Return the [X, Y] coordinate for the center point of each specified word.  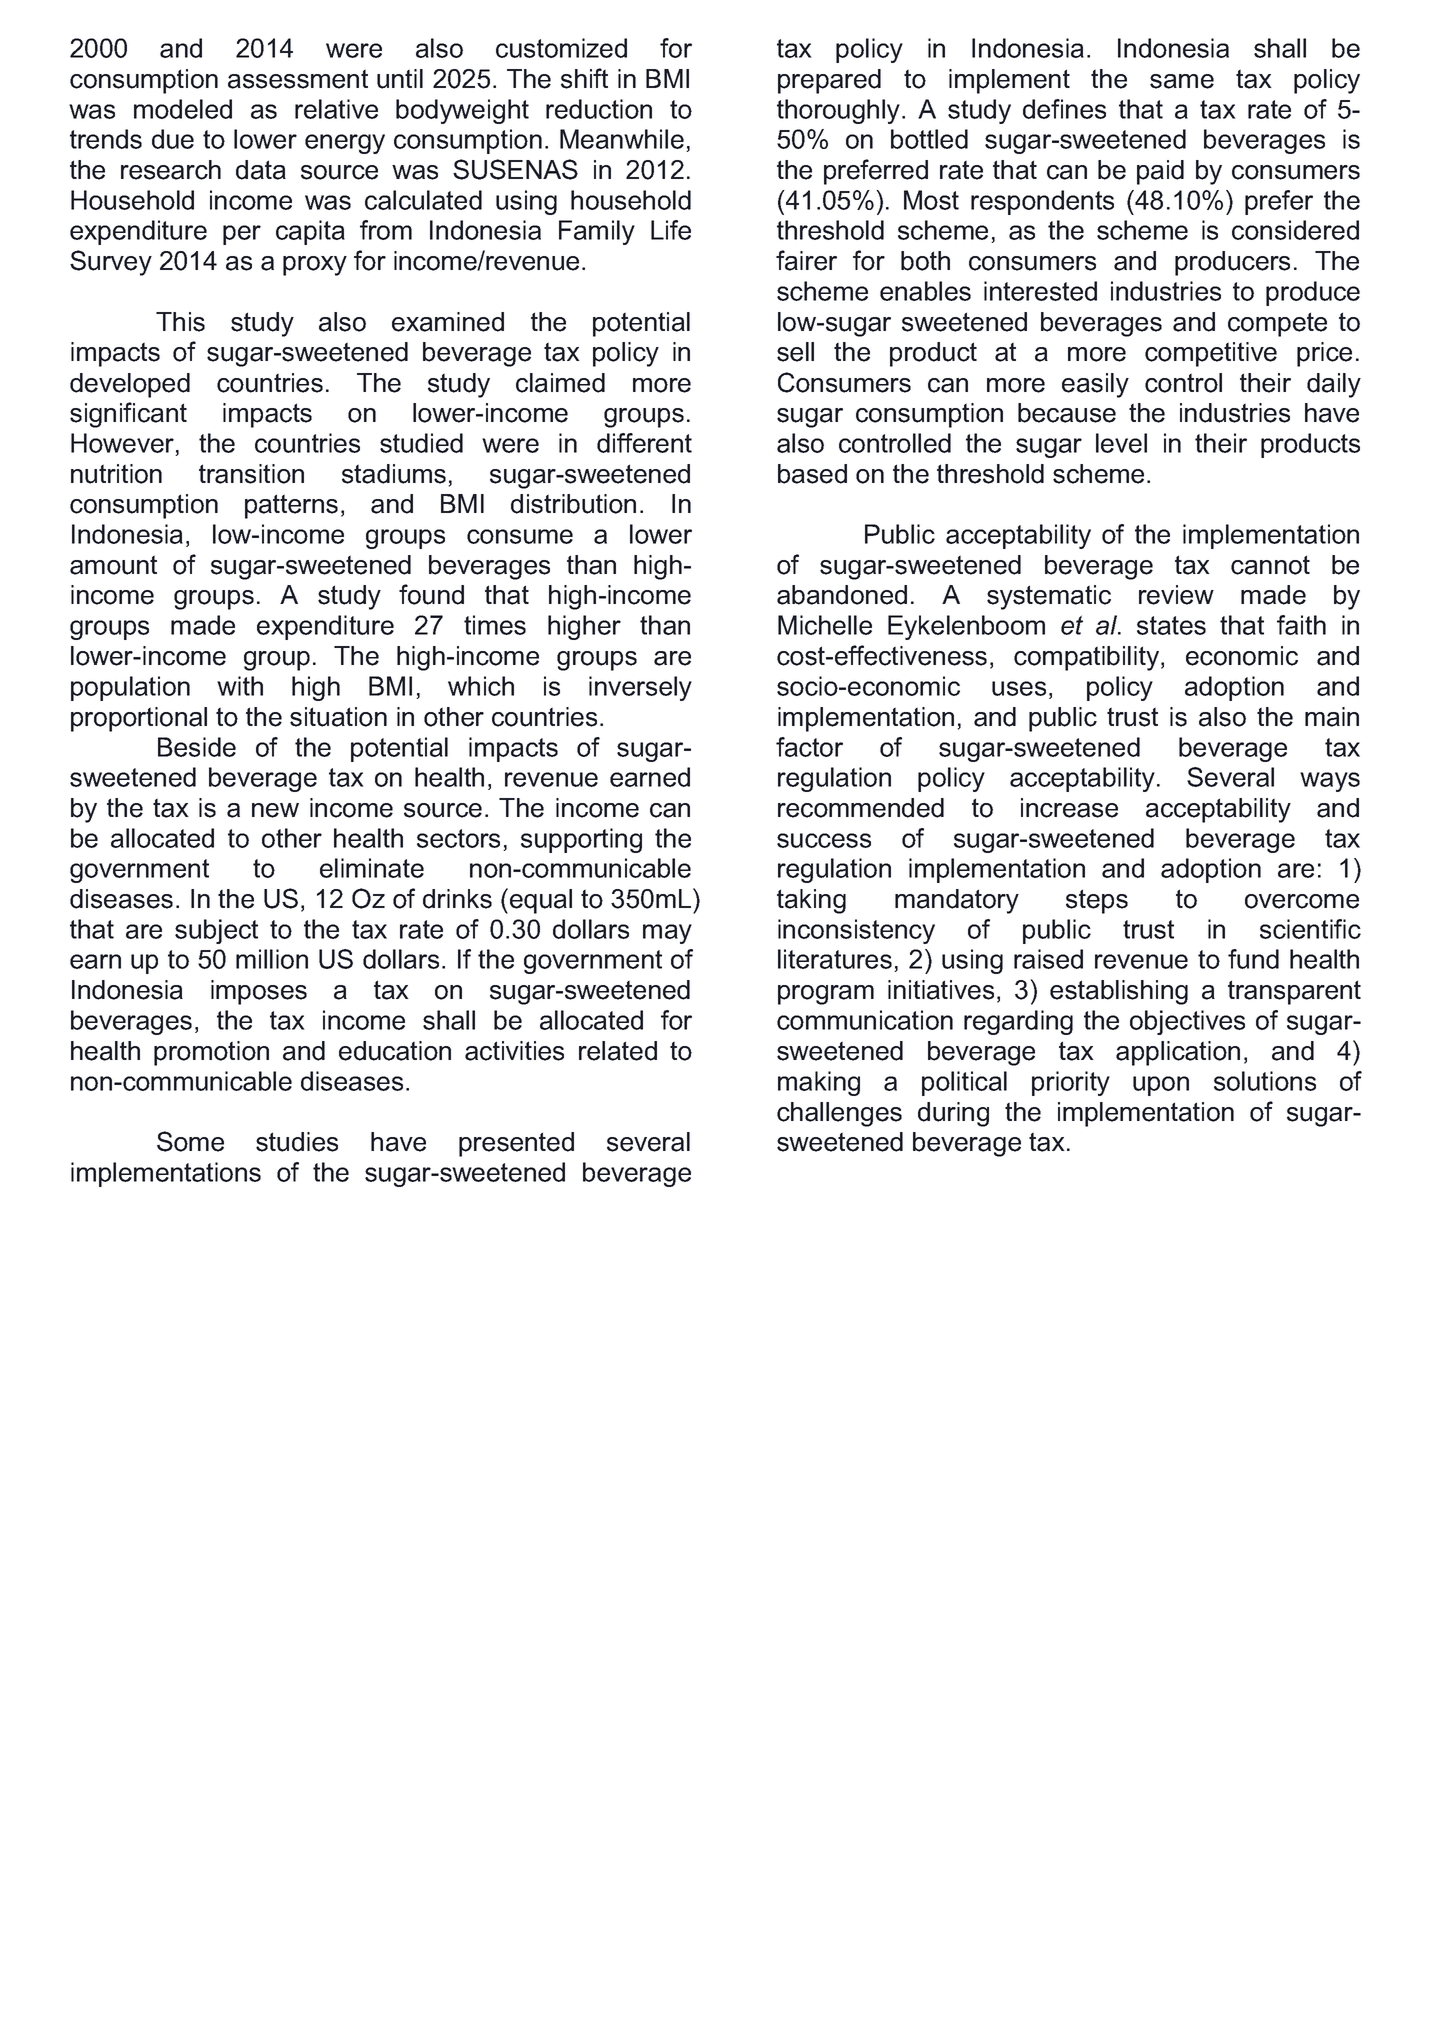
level [1121, 443]
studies [297, 1142]
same [1182, 81]
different [644, 443]
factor [809, 747]
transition [251, 474]
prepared [829, 81]
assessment [298, 79]
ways [1330, 782]
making [819, 1083]
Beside [197, 747]
